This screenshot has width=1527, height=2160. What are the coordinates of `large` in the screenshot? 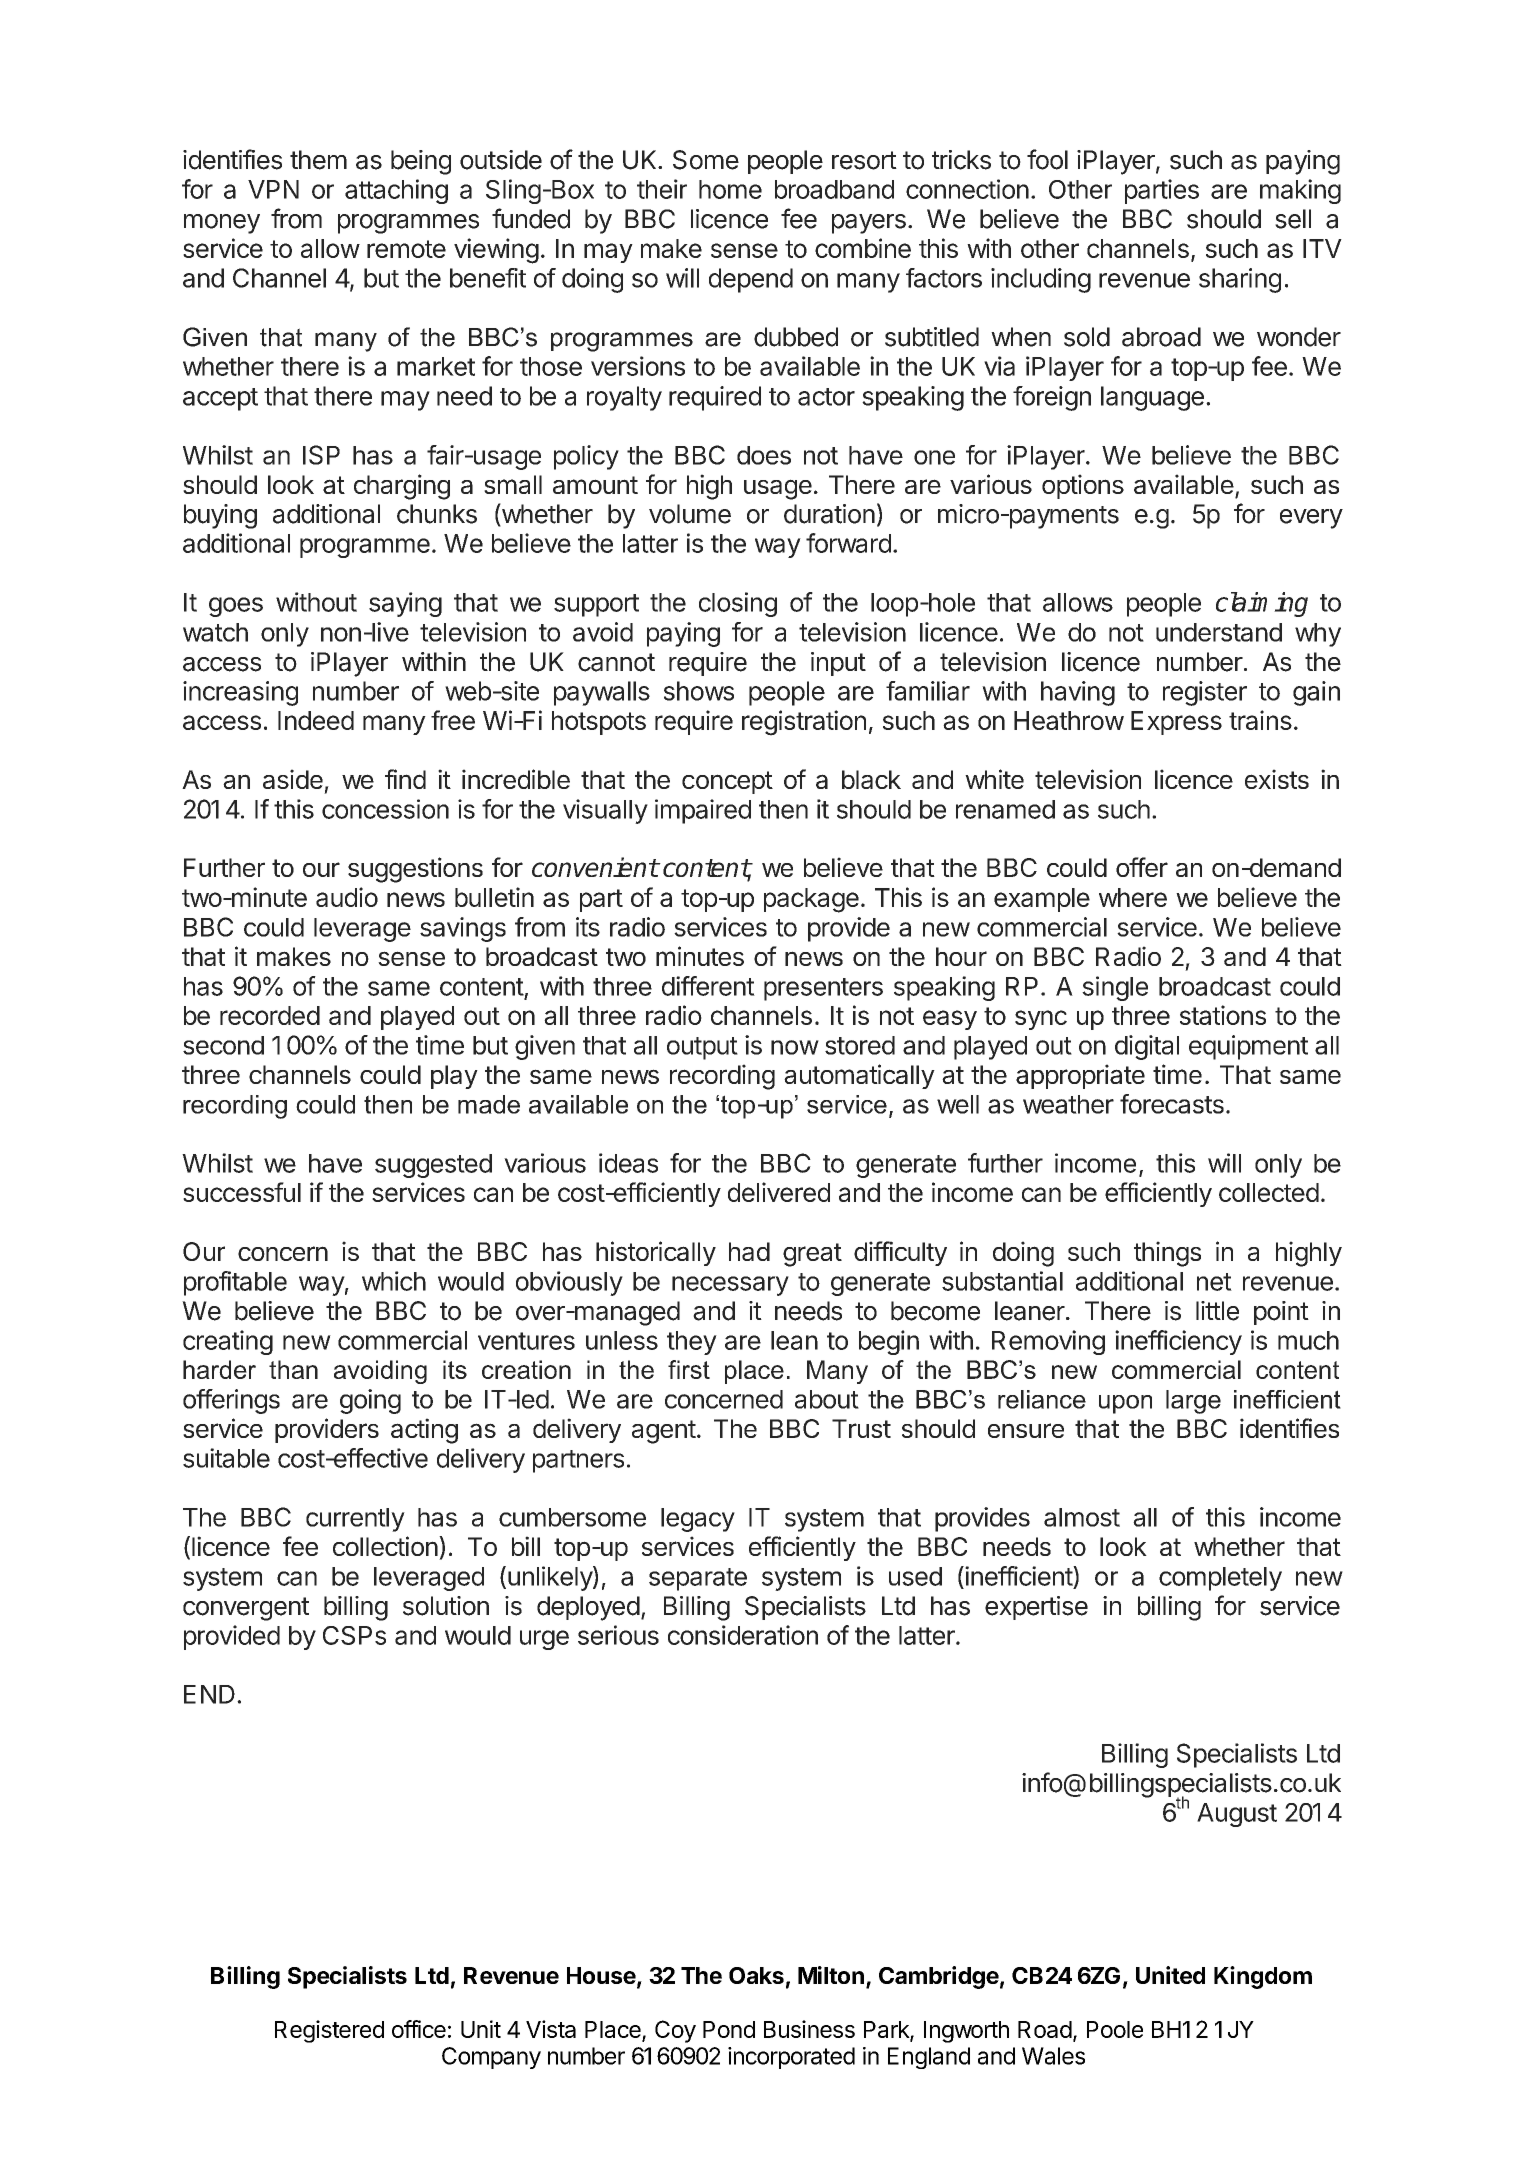 It's located at (1193, 1402).
